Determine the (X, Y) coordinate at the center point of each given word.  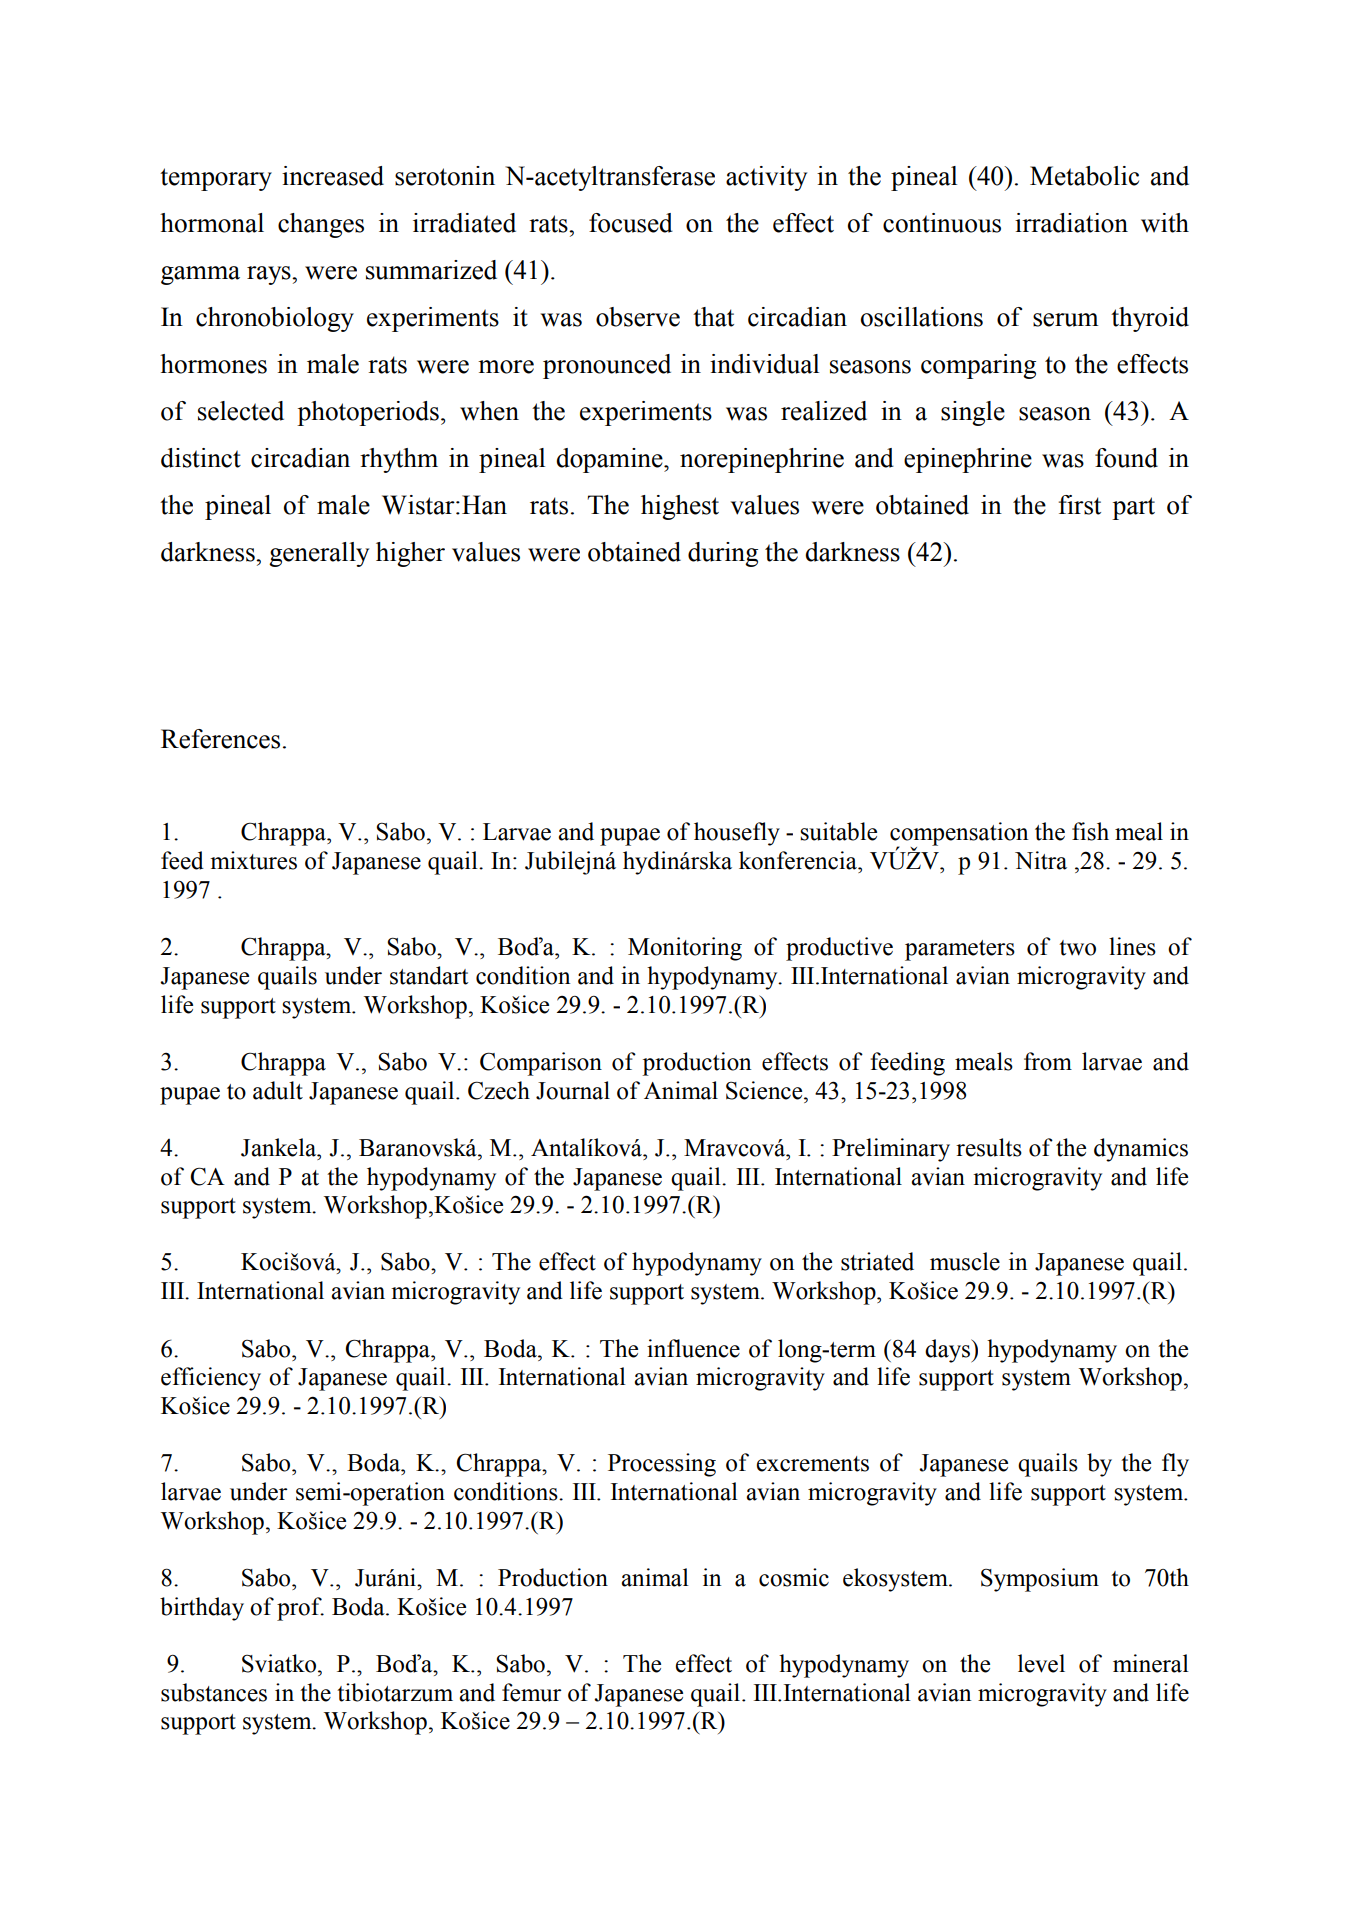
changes (321, 225)
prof (300, 1609)
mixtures (253, 860)
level (1041, 1663)
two (1077, 948)
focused (631, 223)
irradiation (1071, 223)
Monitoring (685, 949)
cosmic (794, 1577)
